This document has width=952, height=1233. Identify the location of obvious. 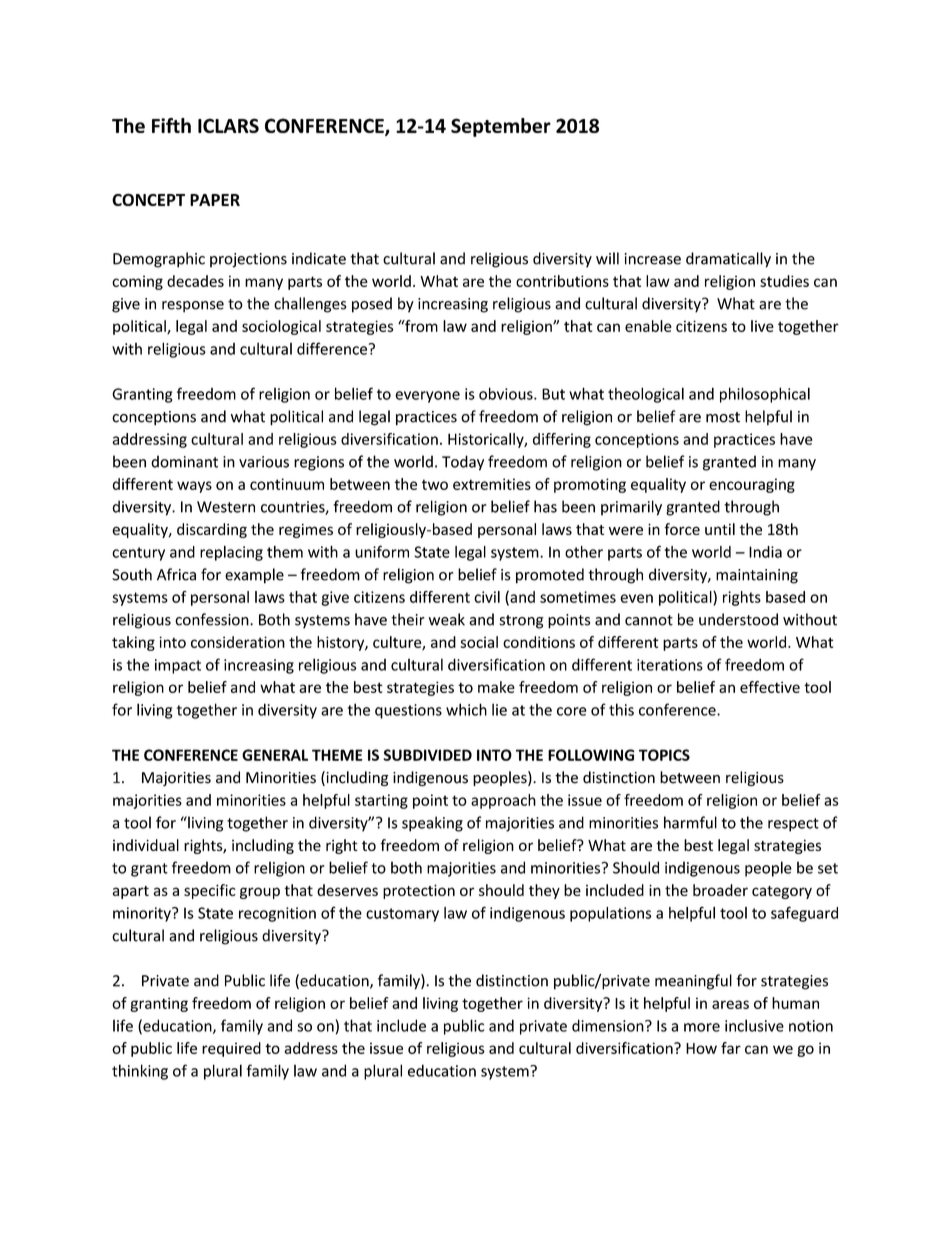
(507, 393).
